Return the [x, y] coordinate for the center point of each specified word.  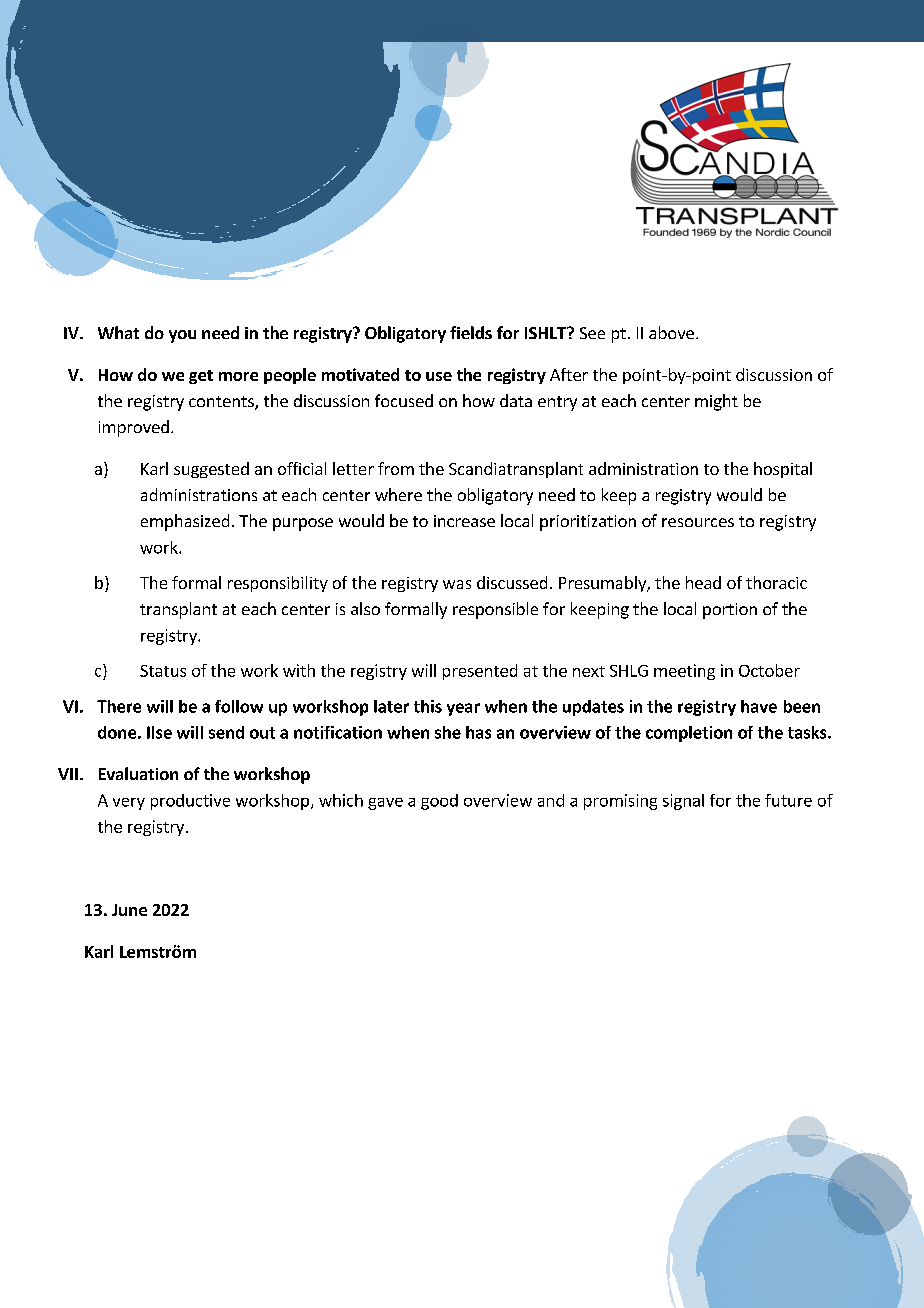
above [671, 332]
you [182, 336]
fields [471, 332]
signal [683, 802]
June [129, 910]
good [439, 802]
